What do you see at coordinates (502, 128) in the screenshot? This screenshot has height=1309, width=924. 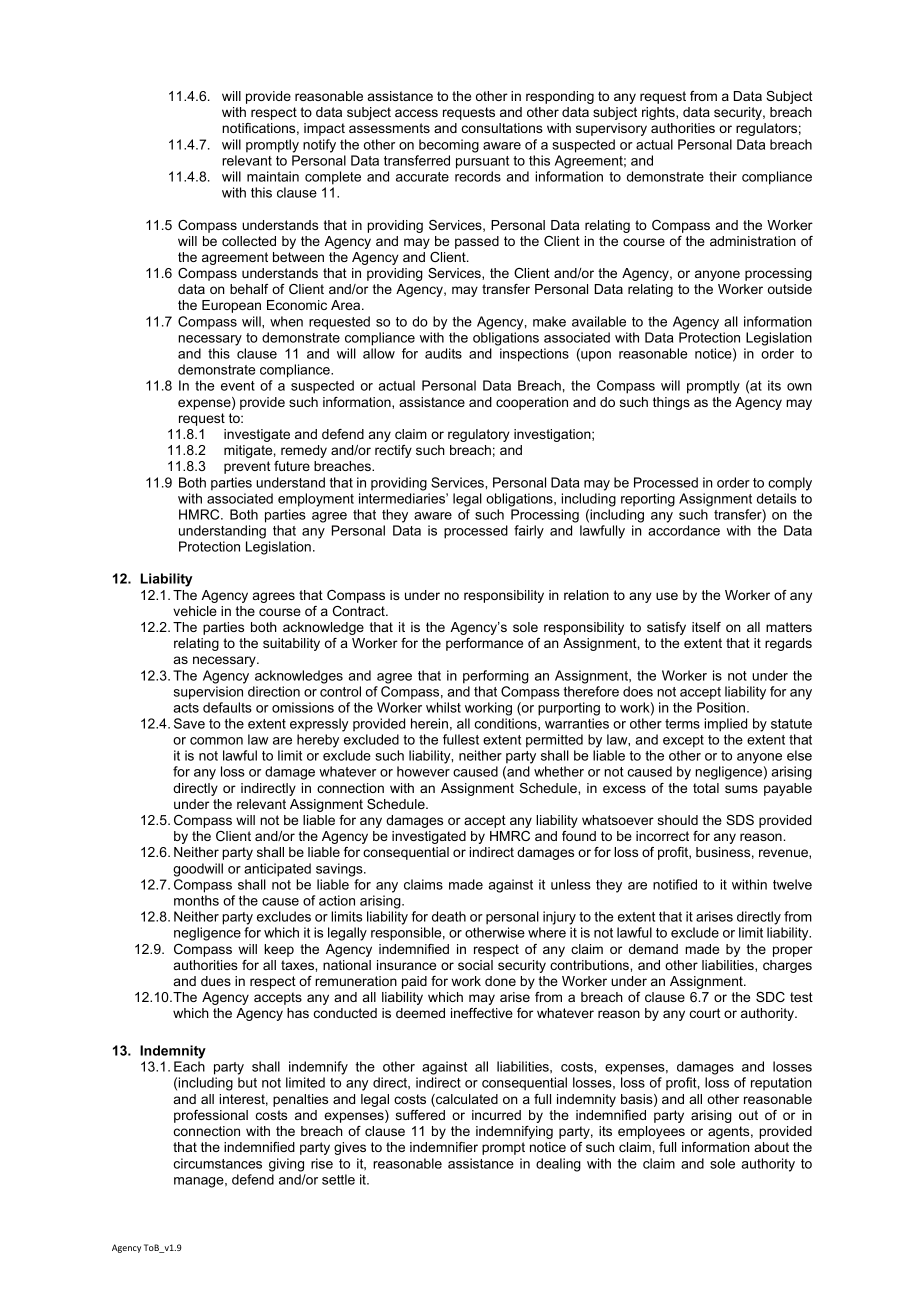 I see `consultations` at bounding box center [502, 128].
